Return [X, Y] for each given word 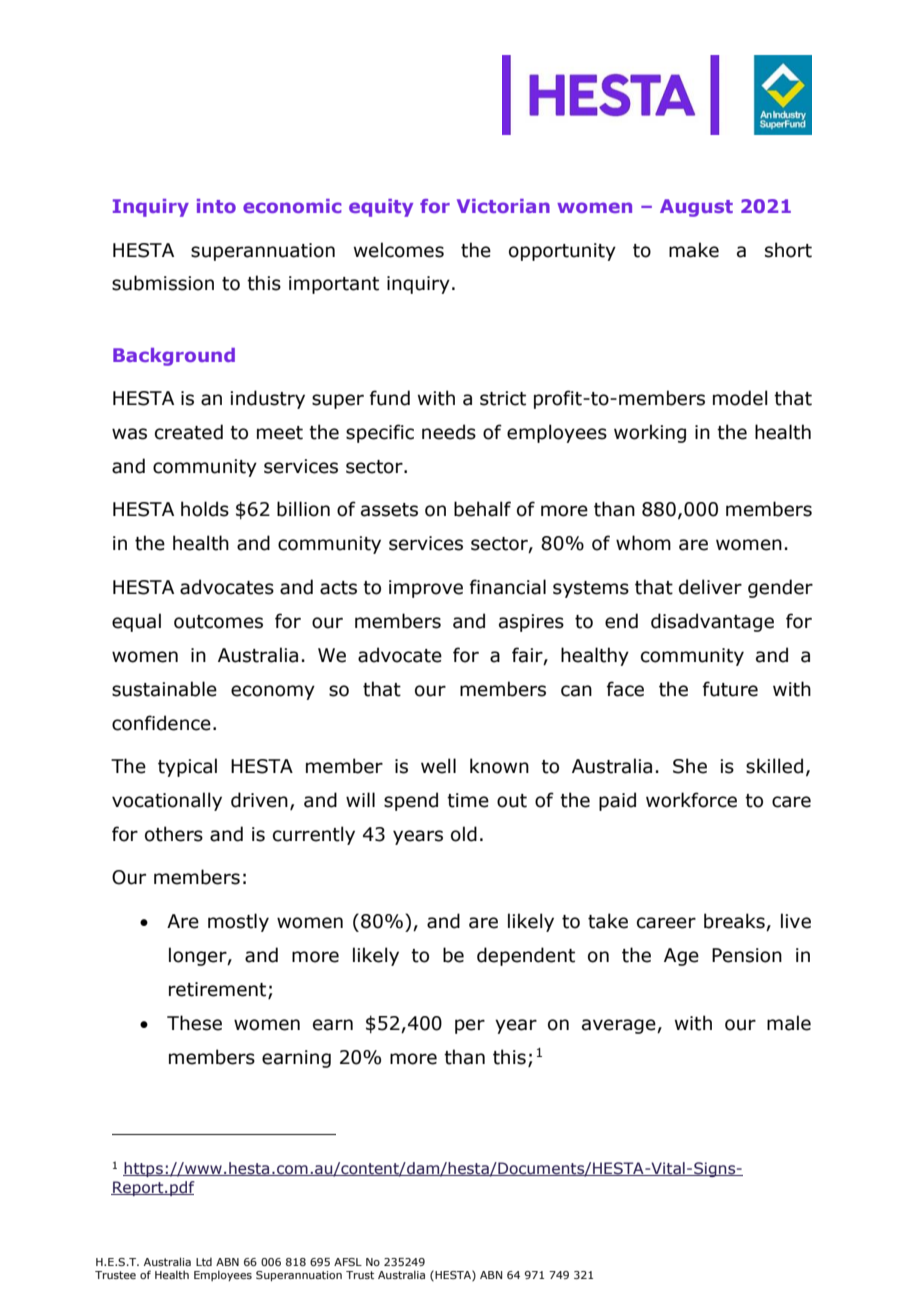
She [690, 766]
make [694, 250]
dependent [526, 956]
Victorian [503, 206]
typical [187, 767]
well [438, 766]
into [216, 206]
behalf [482, 509]
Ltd [204, 1262]
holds [205, 509]
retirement [219, 990]
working [650, 433]
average [620, 1026]
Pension [747, 955]
